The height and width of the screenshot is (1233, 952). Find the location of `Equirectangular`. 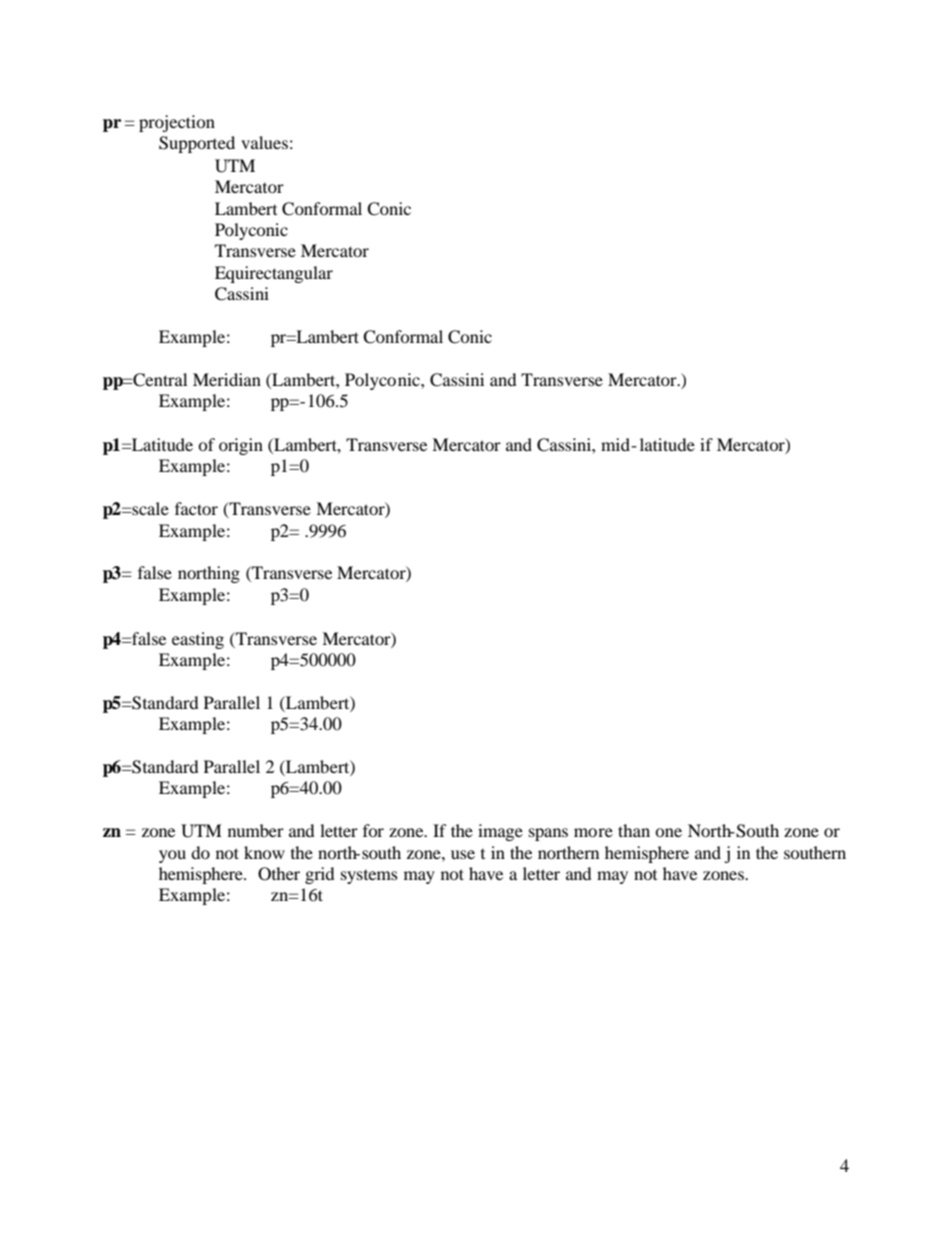

Equirectangular is located at coordinates (274, 274).
